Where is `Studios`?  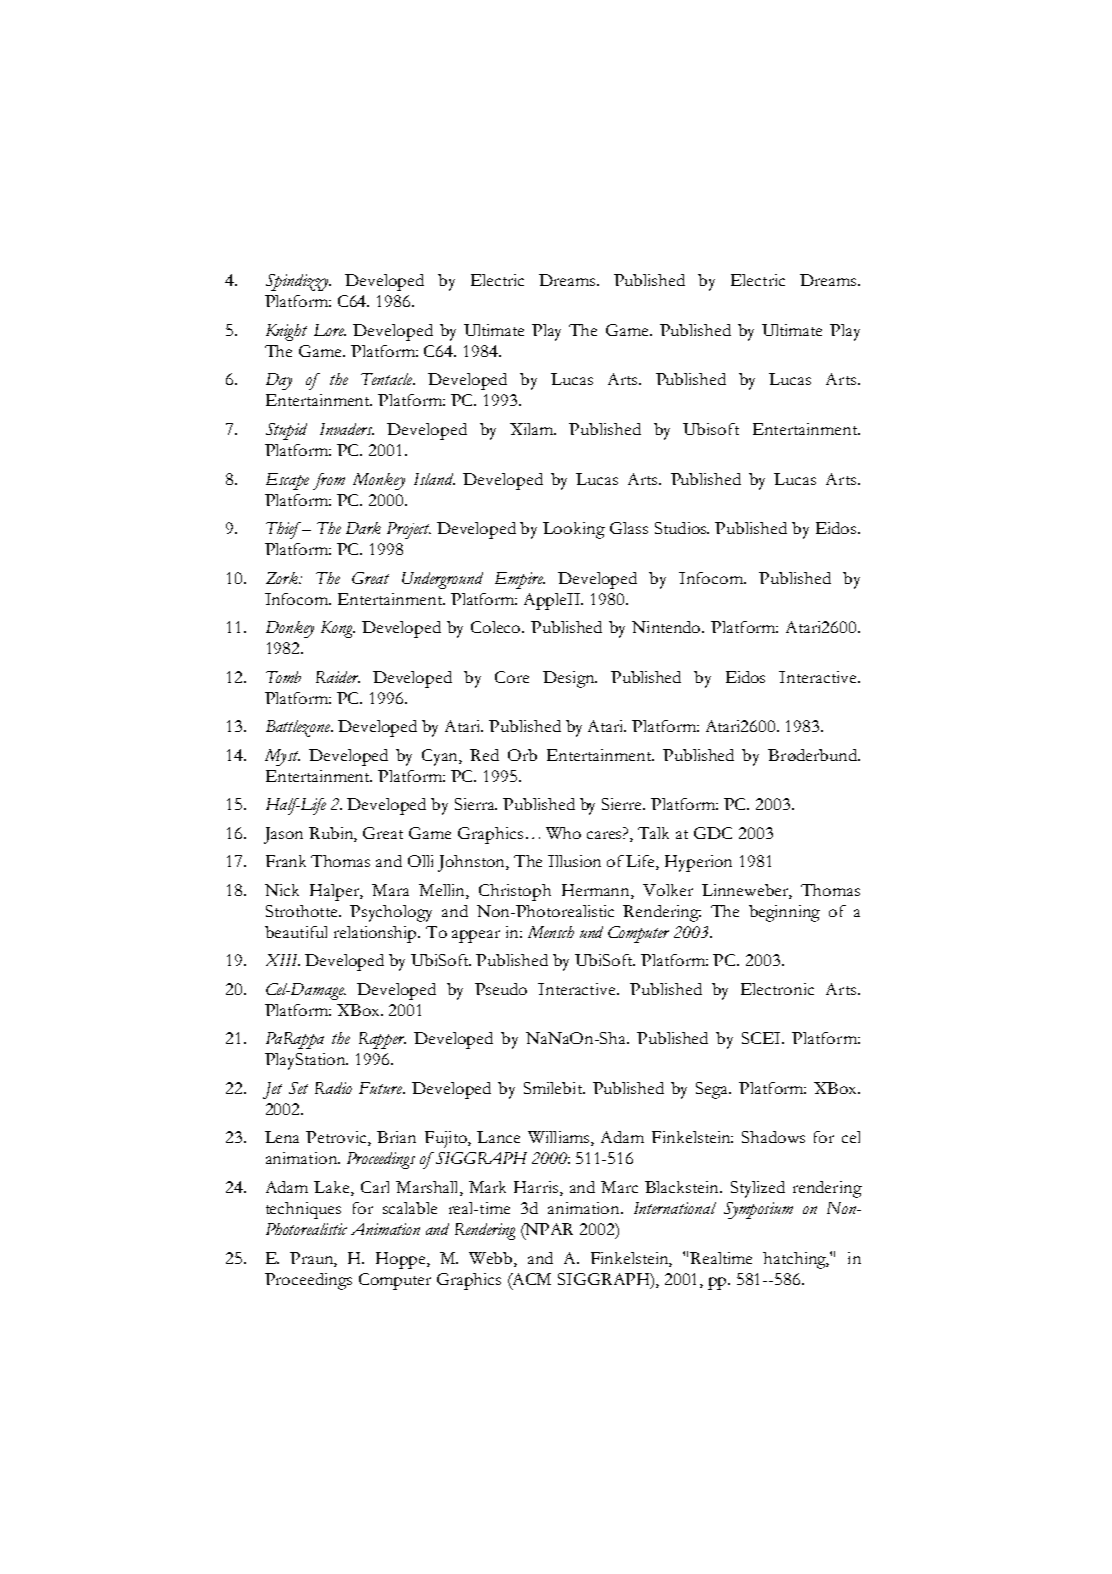 Studios is located at coordinates (682, 528).
